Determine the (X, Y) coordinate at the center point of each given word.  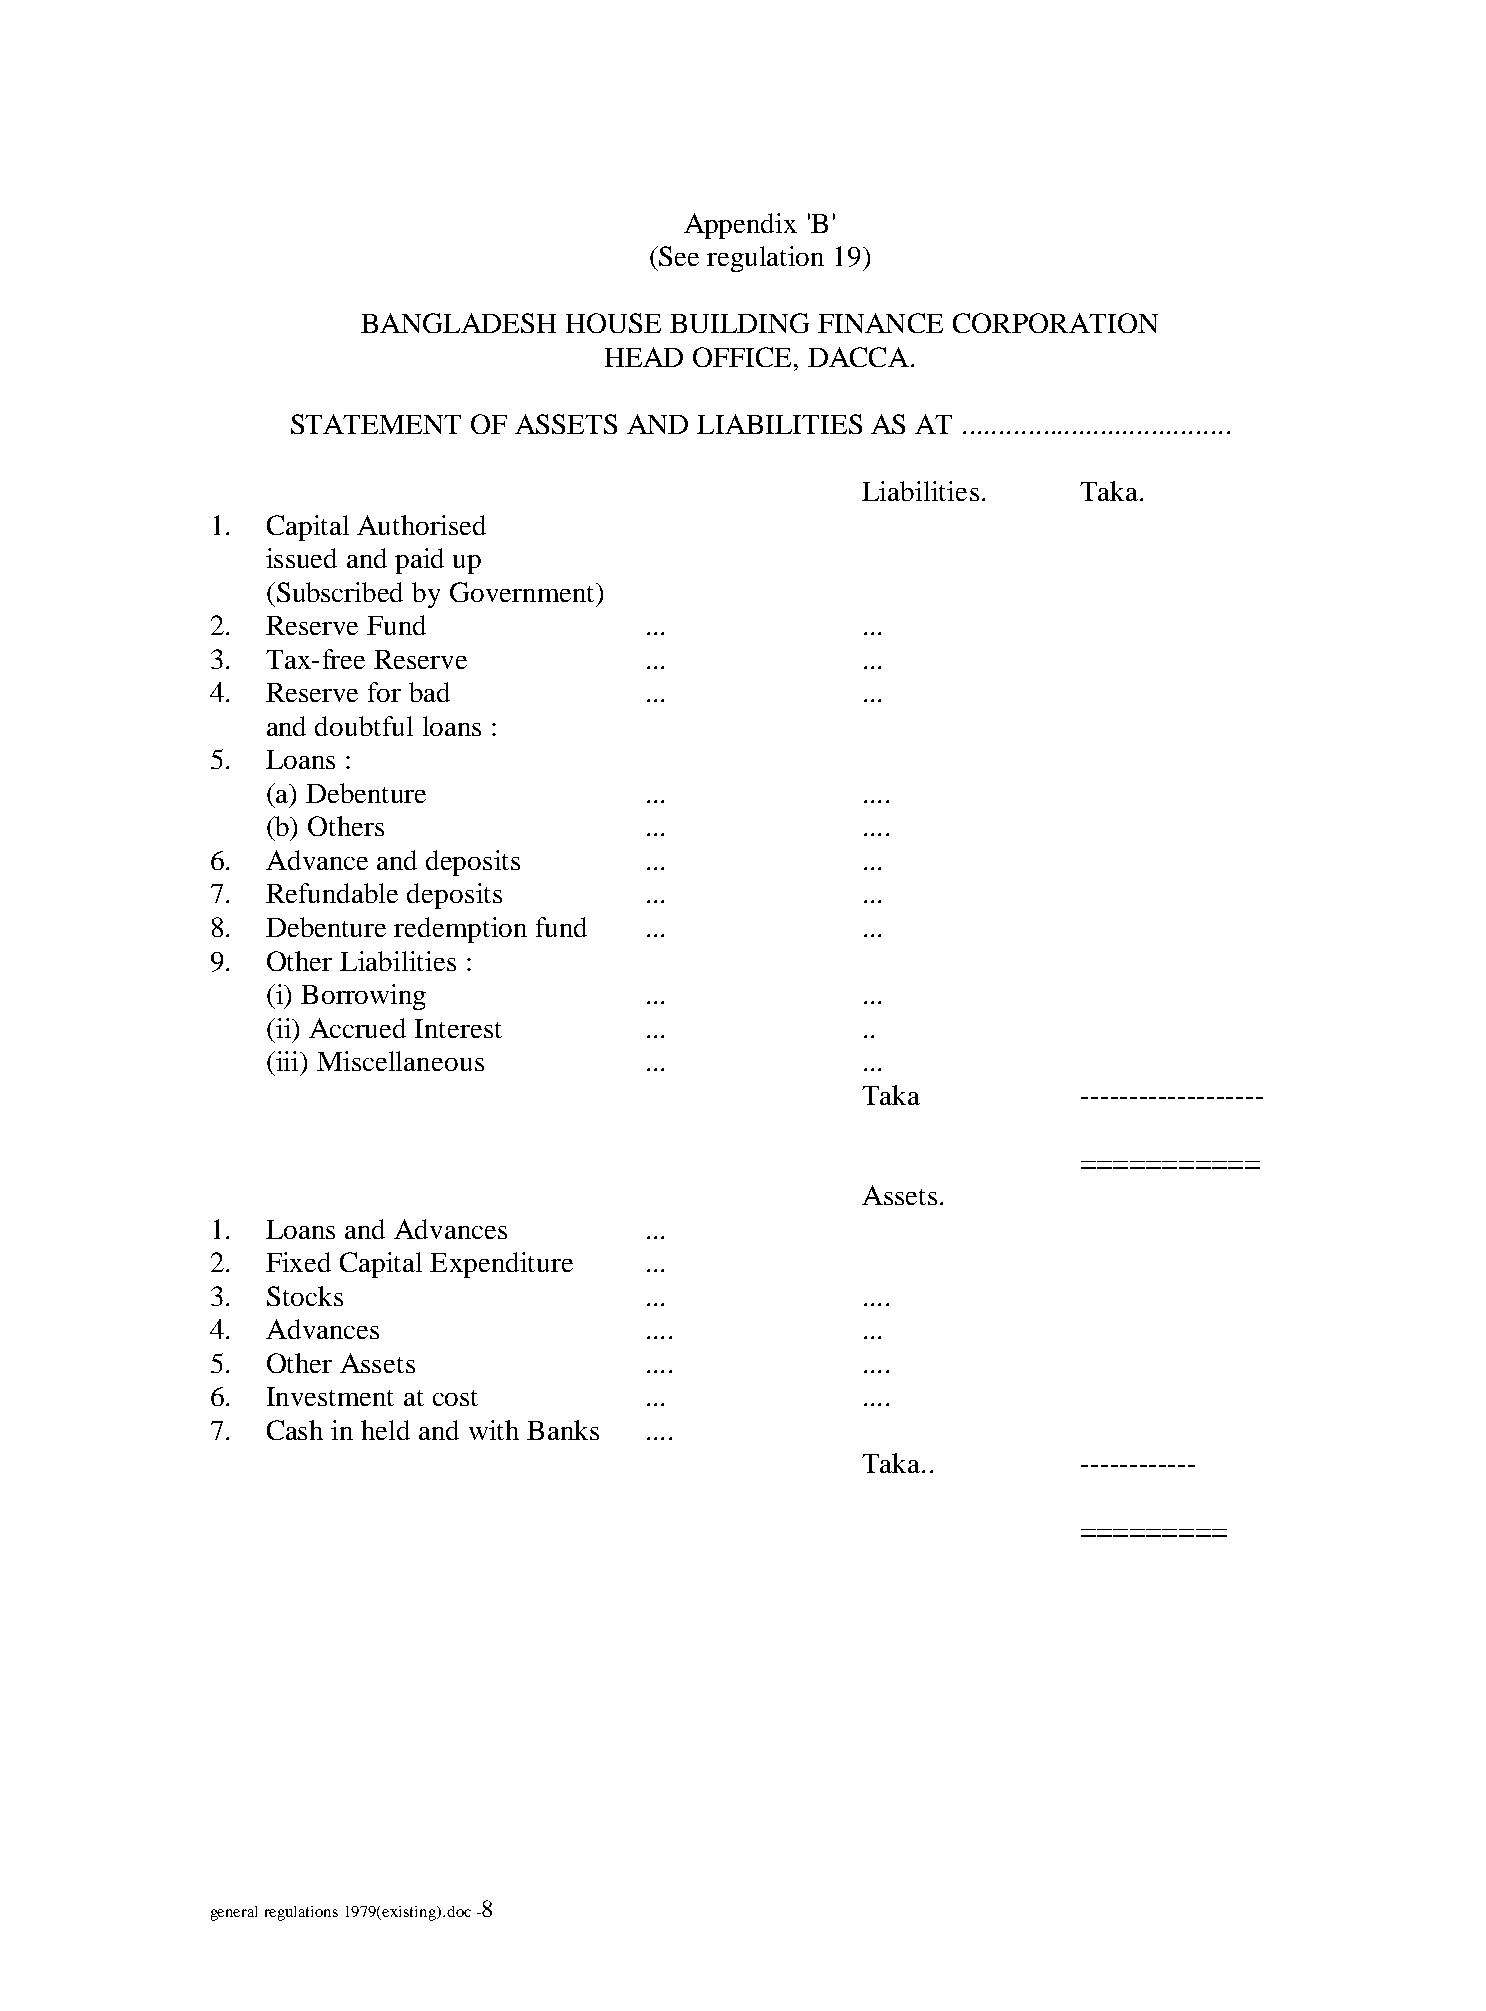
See (678, 256)
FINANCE (880, 323)
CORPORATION (1055, 323)
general (234, 1913)
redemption (460, 930)
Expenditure (501, 1265)
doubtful (364, 726)
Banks (563, 1430)
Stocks (305, 1296)
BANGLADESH (458, 323)
